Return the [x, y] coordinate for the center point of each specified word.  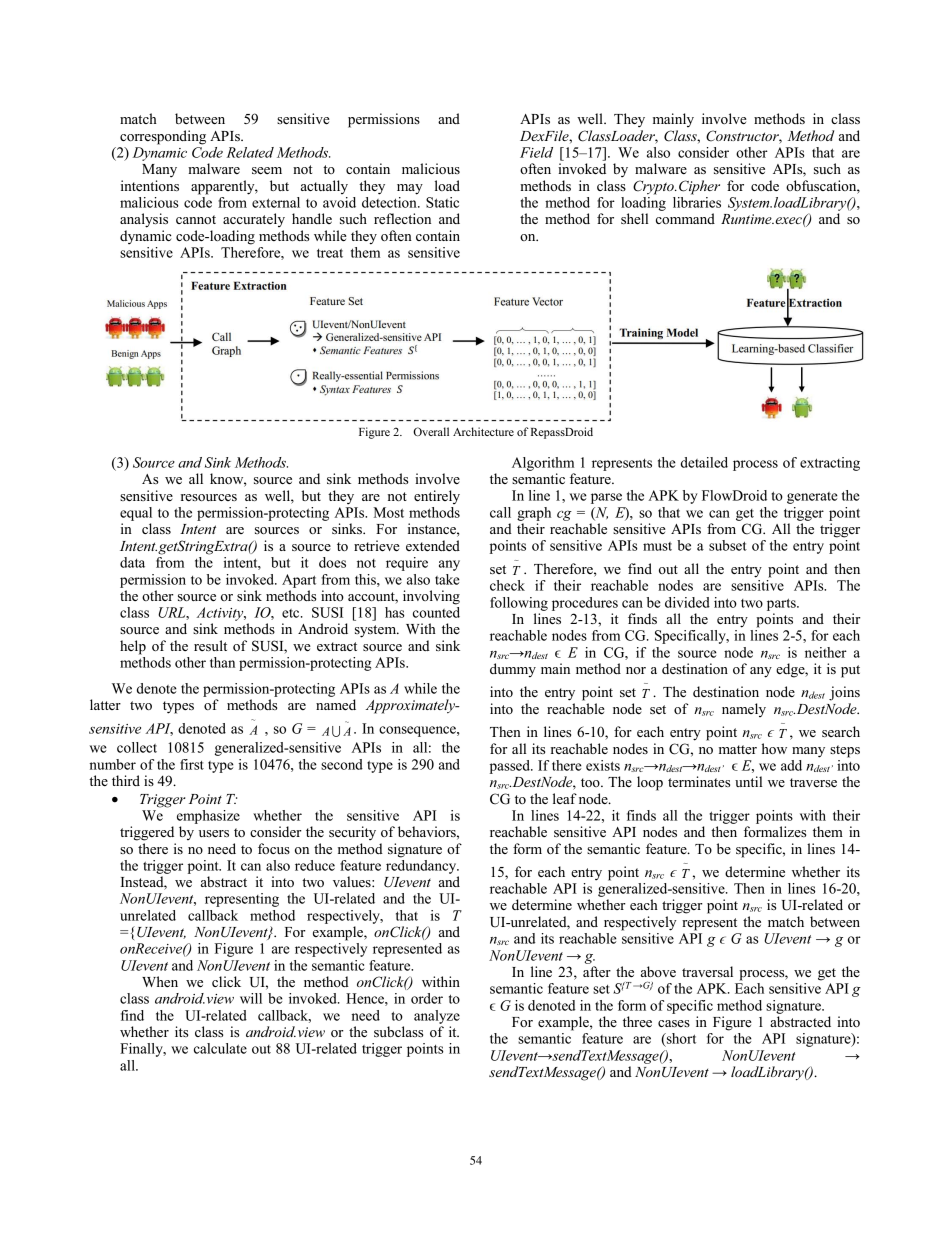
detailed [704, 462]
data [132, 562]
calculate [220, 1048]
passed [511, 767]
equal [136, 514]
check [507, 585]
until [748, 781]
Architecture [483, 431]
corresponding [163, 137]
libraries [697, 201]
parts [782, 604]
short [680, 1038]
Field [536, 152]
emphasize [208, 817]
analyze [437, 1017]
